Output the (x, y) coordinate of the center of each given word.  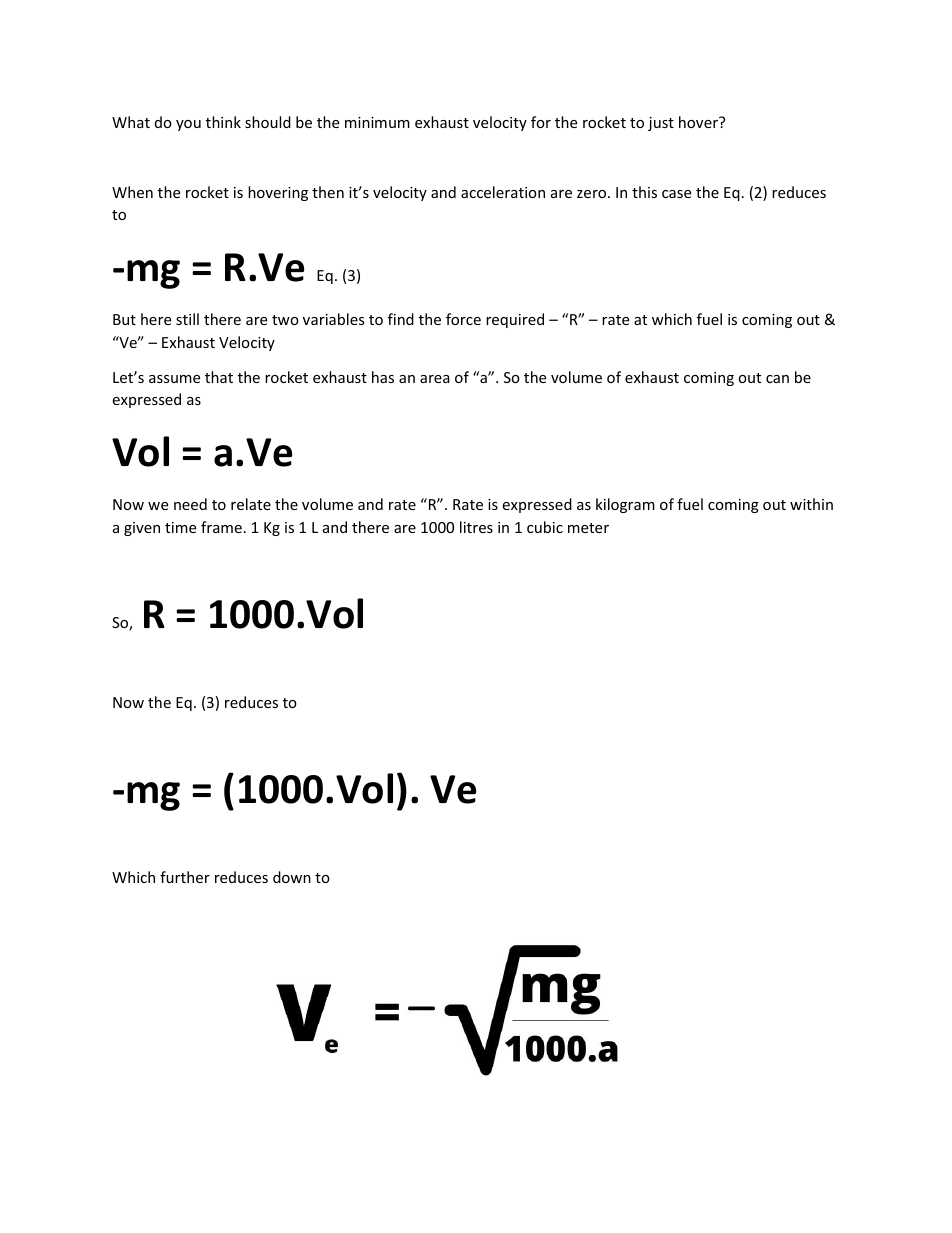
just (661, 124)
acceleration (503, 192)
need (190, 504)
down (292, 877)
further (185, 877)
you (188, 125)
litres (476, 527)
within (811, 504)
